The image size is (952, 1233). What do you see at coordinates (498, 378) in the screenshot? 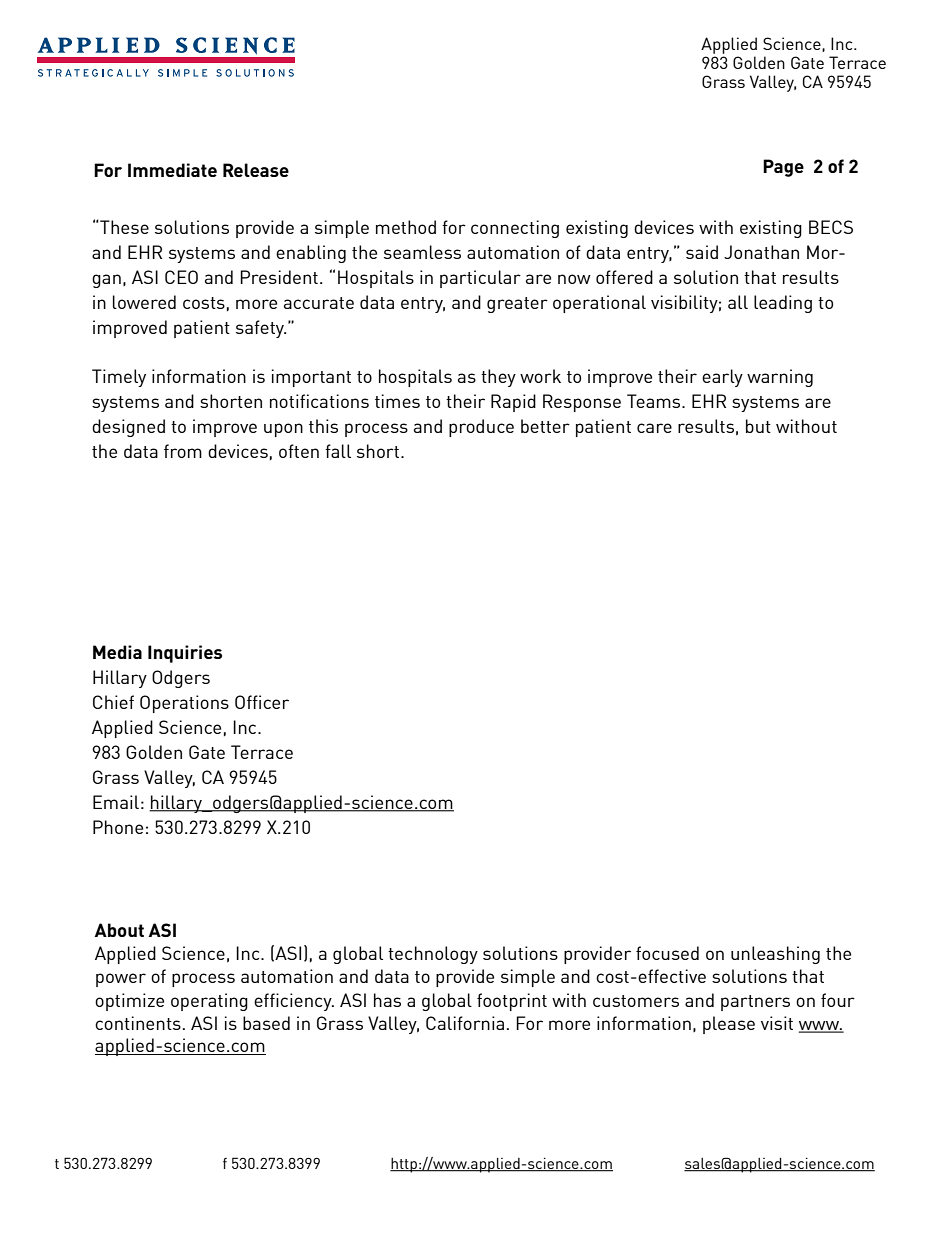
I see `they` at bounding box center [498, 378].
